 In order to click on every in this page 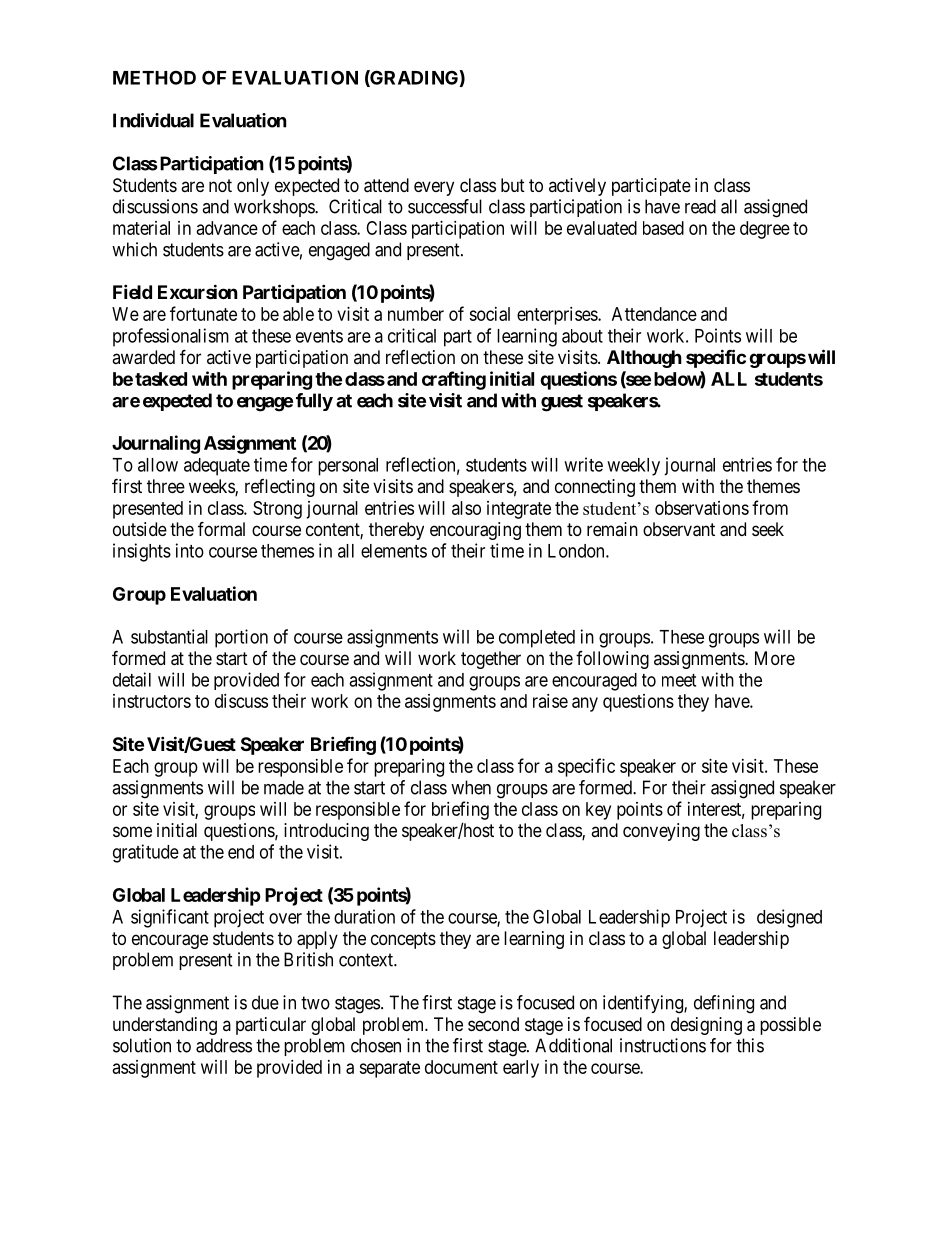, I will do `click(434, 188)`.
